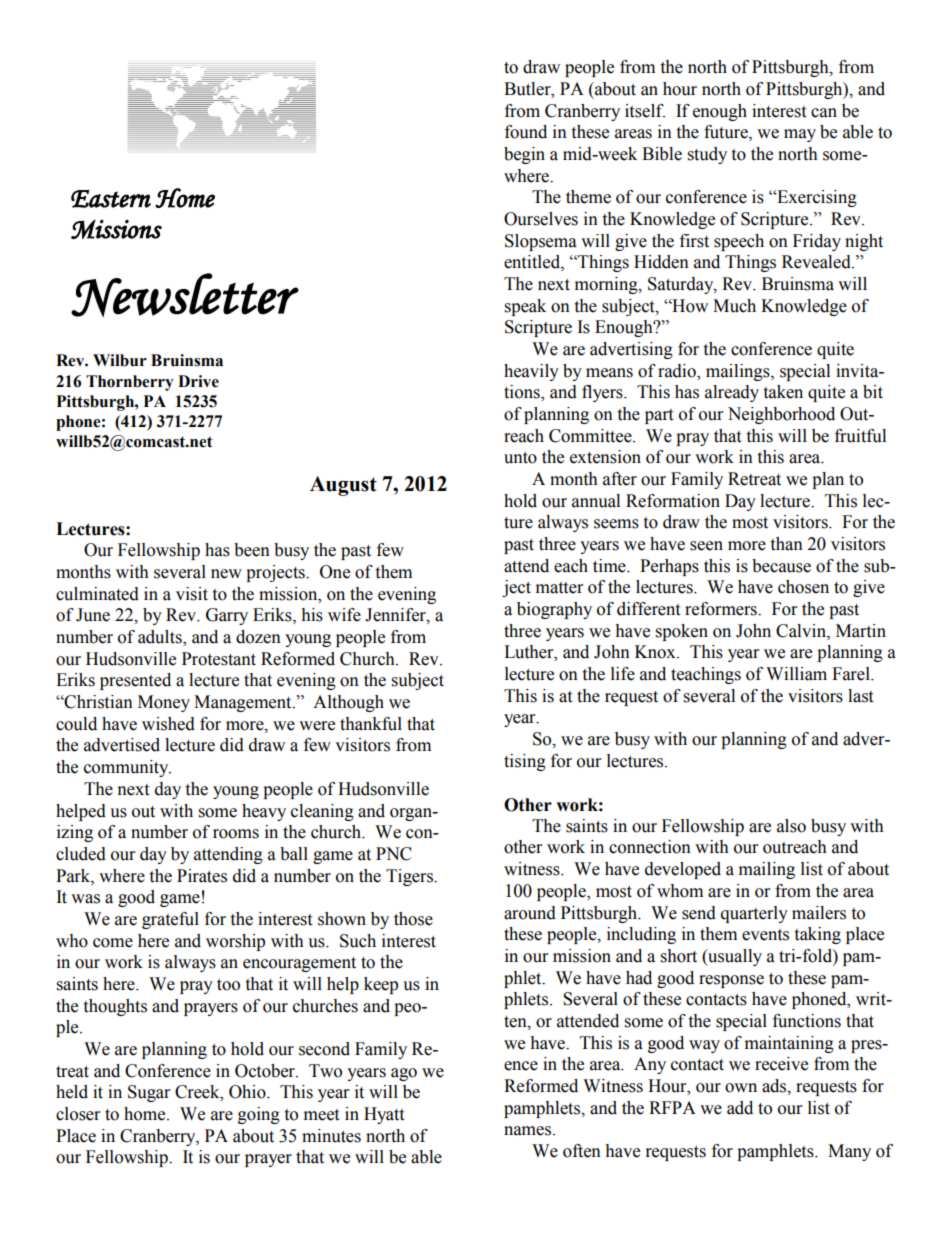  What do you see at coordinates (161, 638) in the page?
I see `adults` at bounding box center [161, 638].
